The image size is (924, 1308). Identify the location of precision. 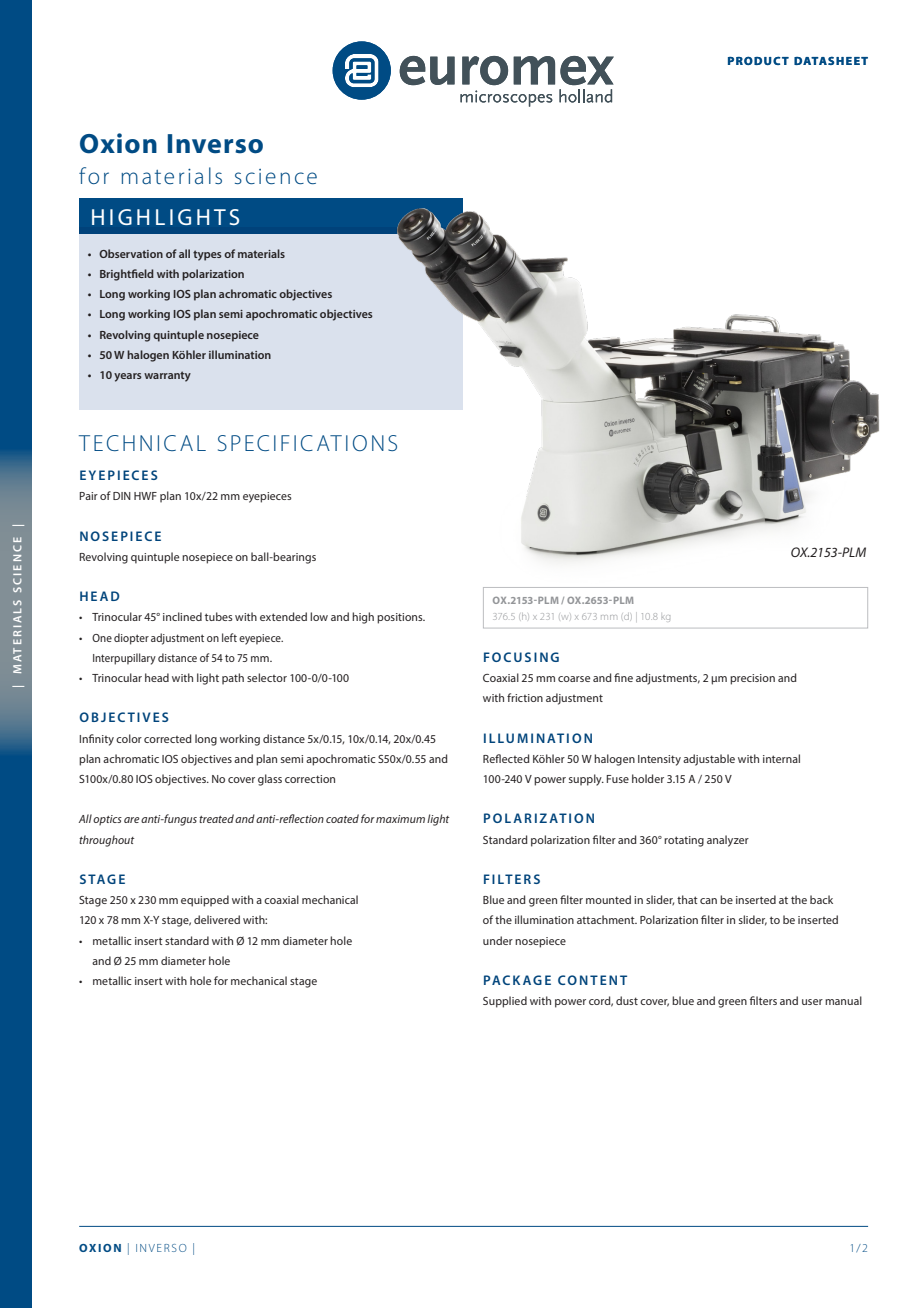
(752, 679).
